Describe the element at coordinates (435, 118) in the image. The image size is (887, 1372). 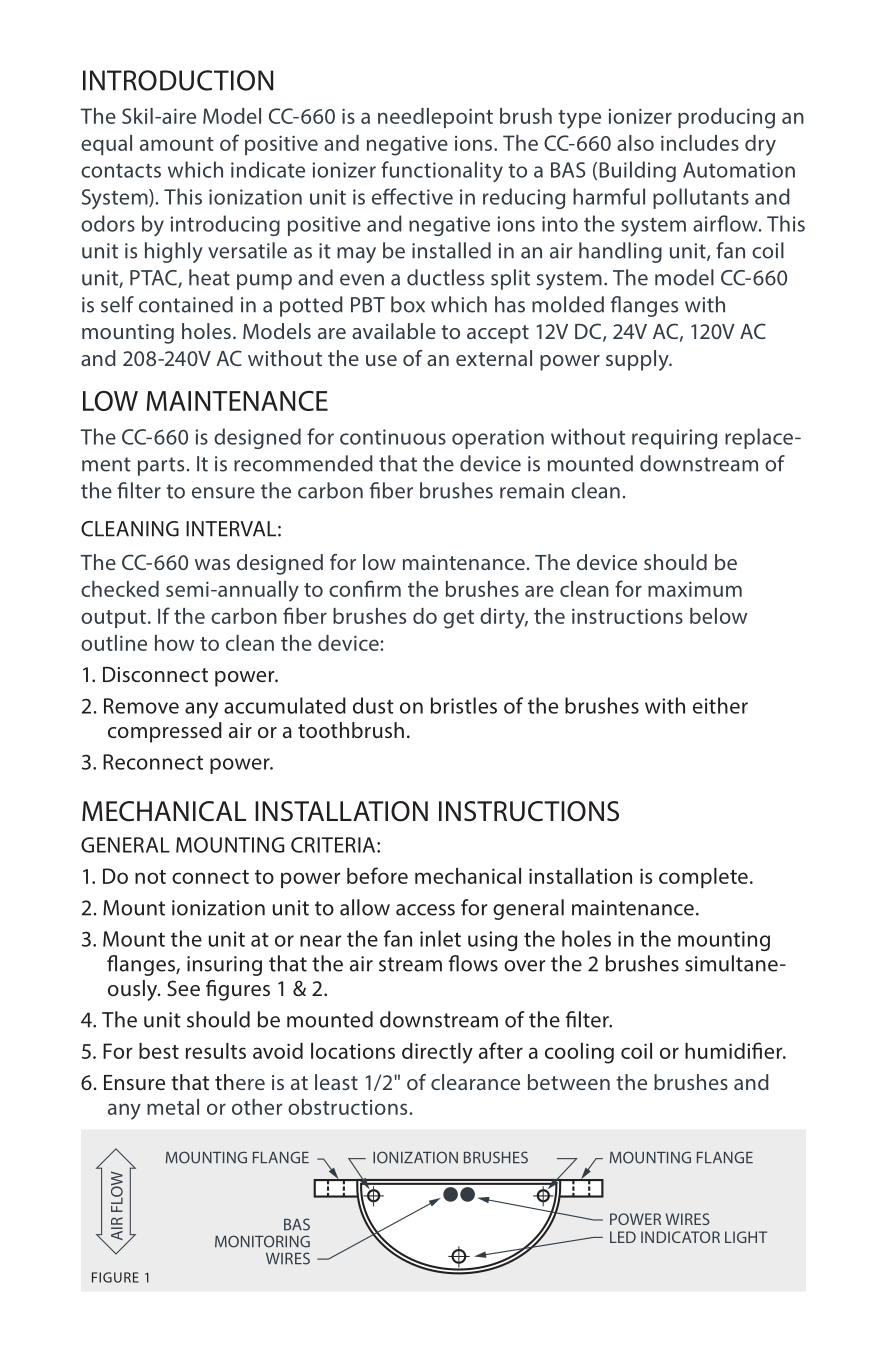
I see `needlepoint` at that location.
